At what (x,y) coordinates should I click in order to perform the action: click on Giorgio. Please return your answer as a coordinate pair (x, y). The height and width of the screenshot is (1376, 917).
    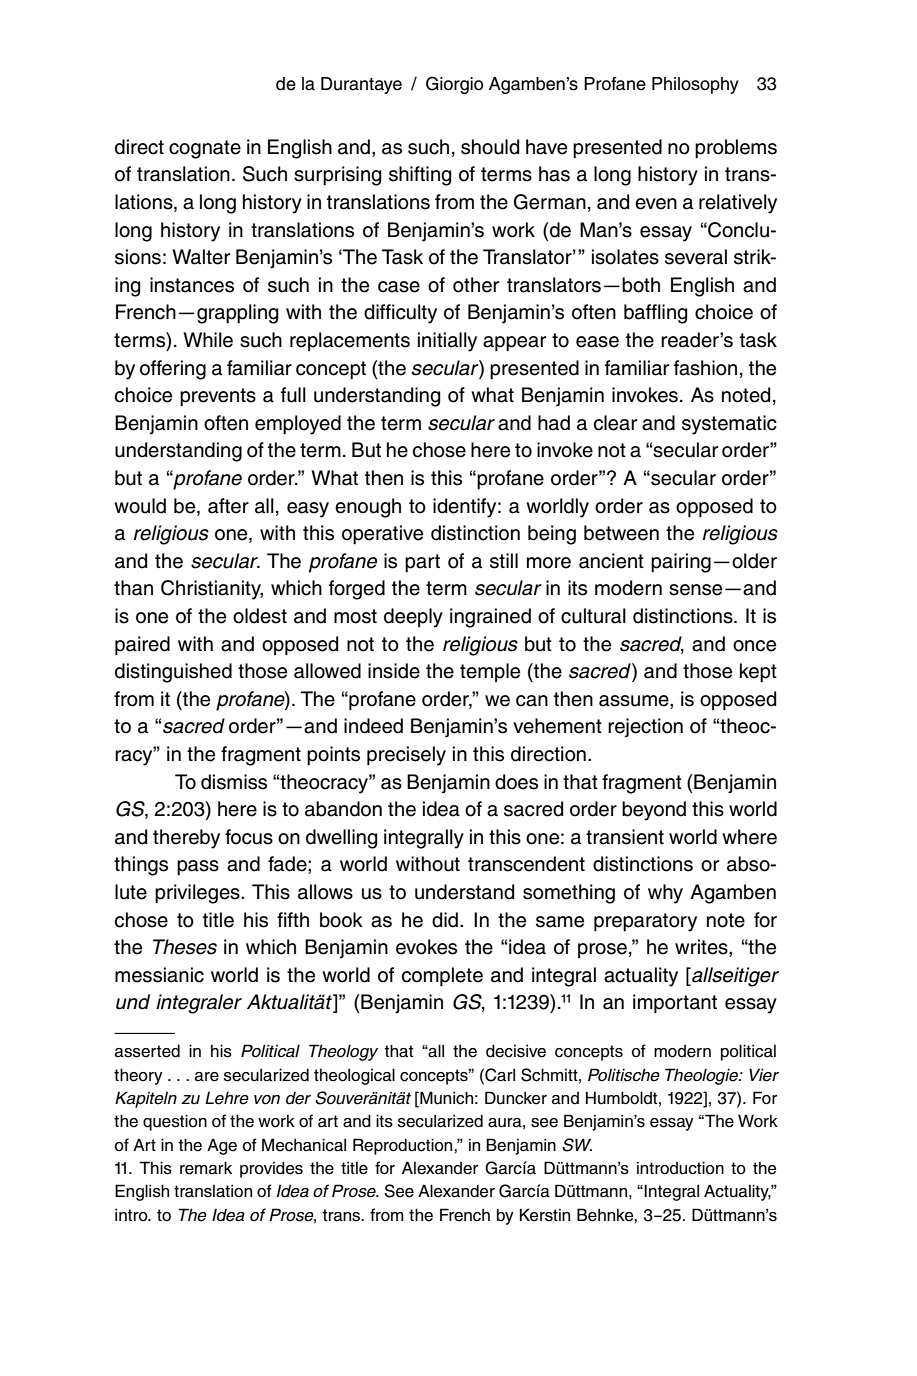
    Looking at the image, I should click on (454, 85).
